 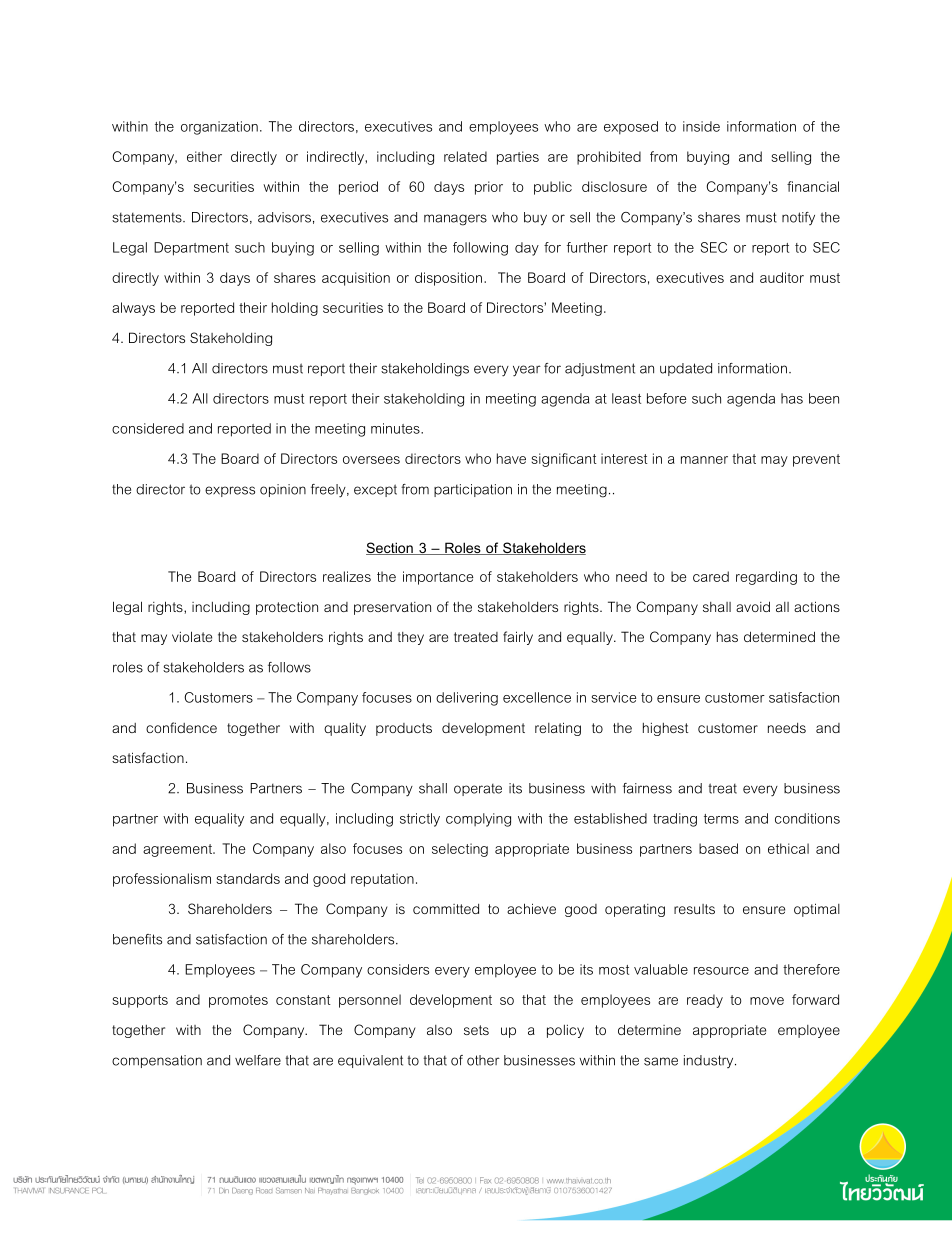 I want to click on inside, so click(x=701, y=126).
